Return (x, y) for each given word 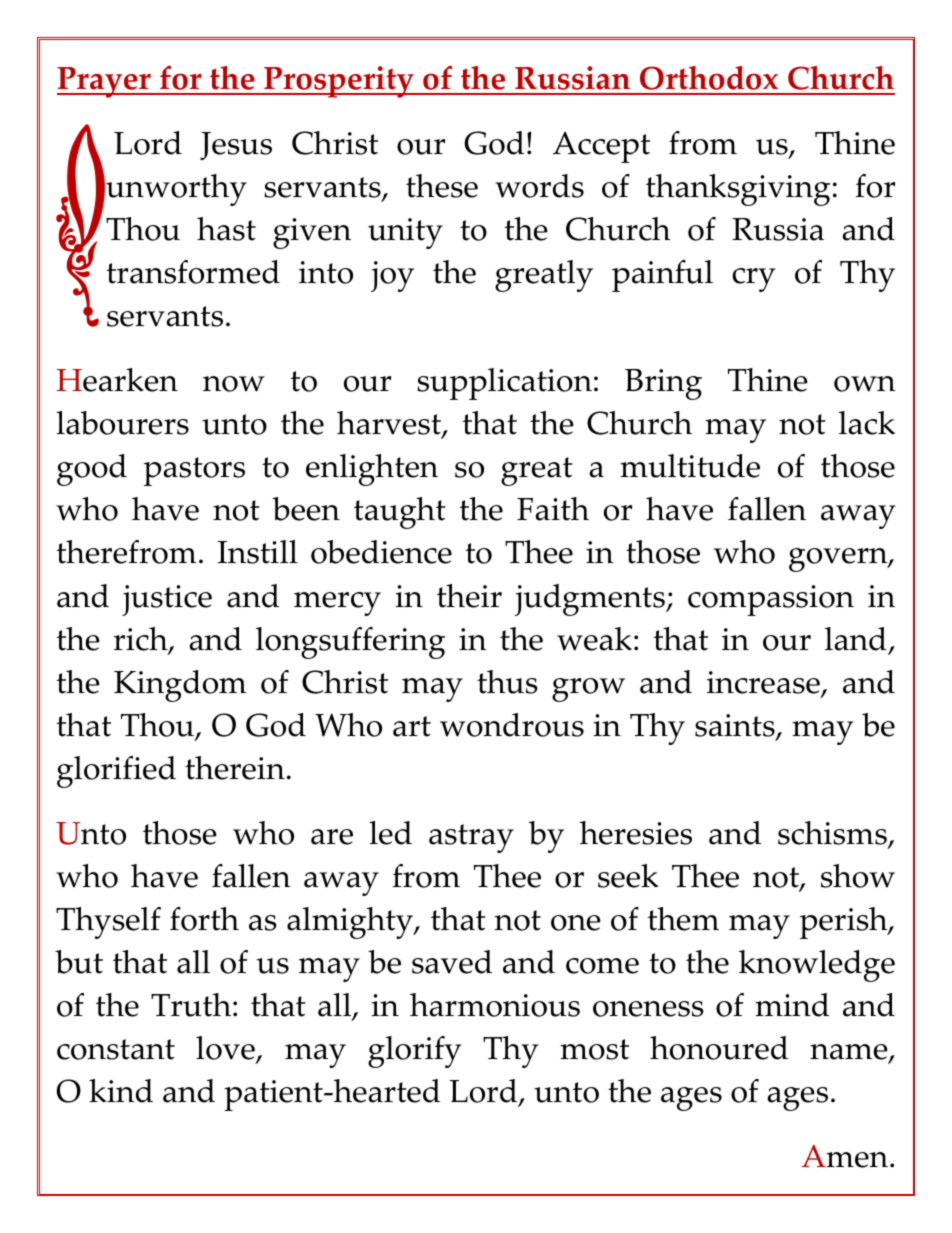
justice (167, 600)
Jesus (236, 146)
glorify (414, 1052)
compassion (771, 600)
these (442, 186)
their (469, 596)
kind (121, 1091)
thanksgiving (738, 190)
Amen (845, 1156)
